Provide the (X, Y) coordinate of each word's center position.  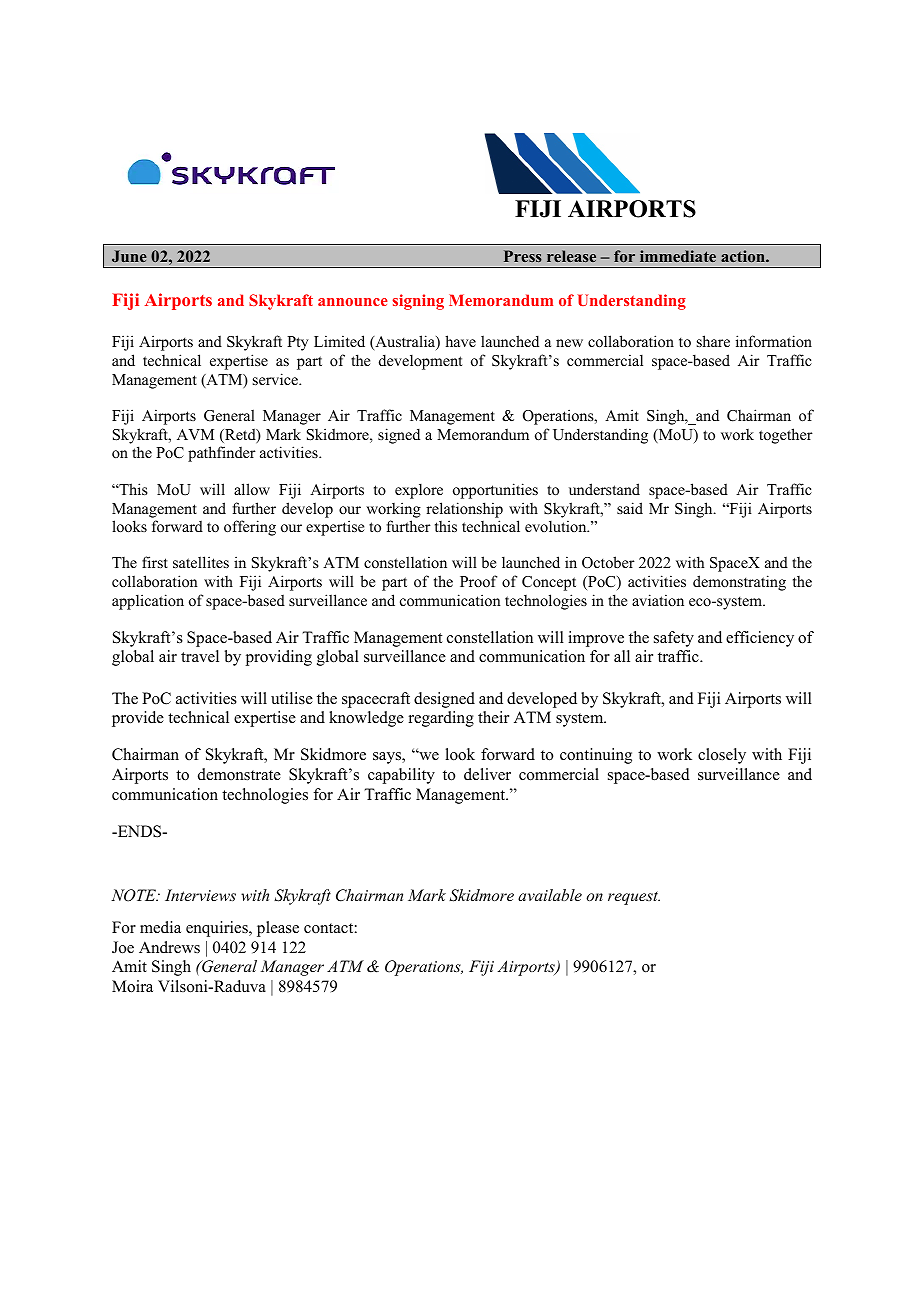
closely (722, 756)
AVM (195, 434)
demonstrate (239, 774)
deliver (487, 774)
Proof (478, 581)
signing (418, 302)
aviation (658, 600)
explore (419, 491)
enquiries (218, 929)
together (786, 436)
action (744, 256)
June (129, 256)
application (148, 602)
